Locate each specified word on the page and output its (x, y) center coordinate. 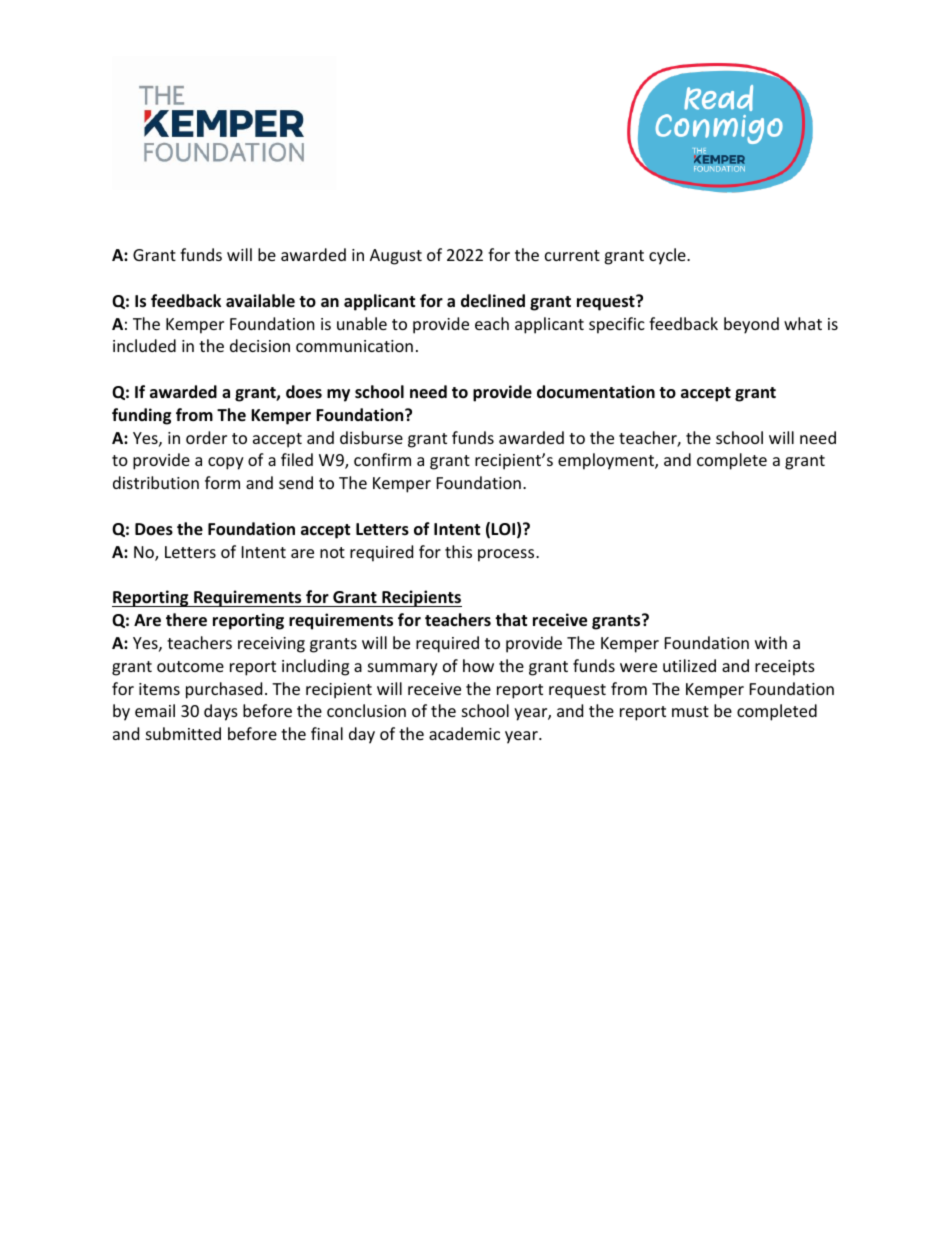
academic (464, 733)
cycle (668, 256)
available (260, 300)
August (396, 257)
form (222, 482)
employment (607, 461)
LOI (503, 529)
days (221, 712)
